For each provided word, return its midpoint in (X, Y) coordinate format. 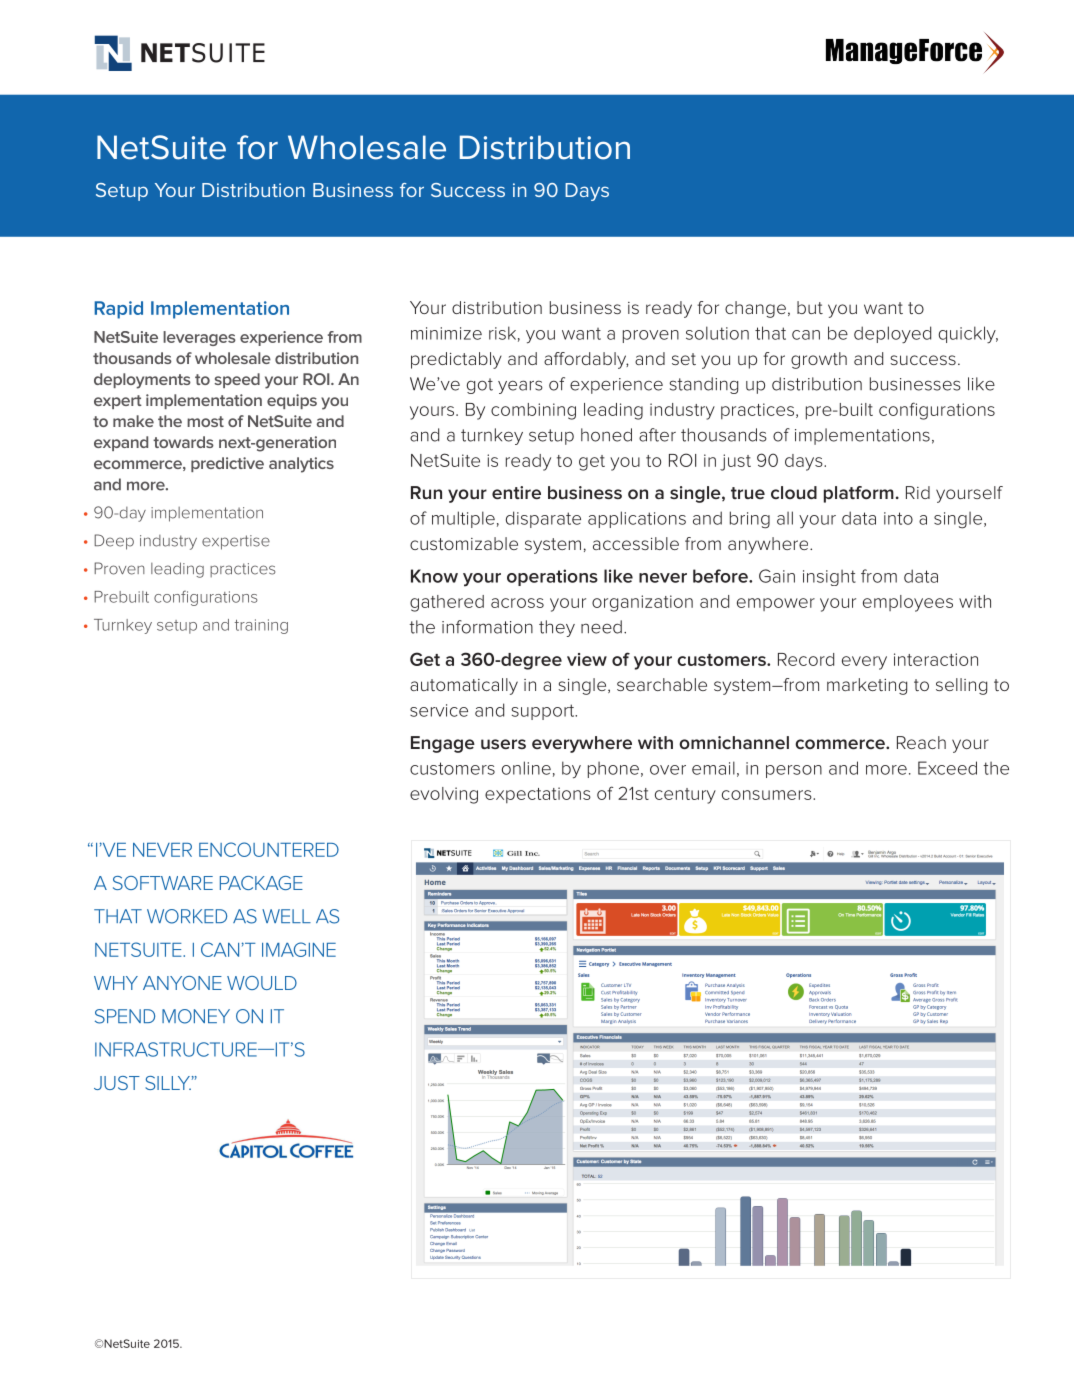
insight (829, 578)
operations (552, 577)
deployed (892, 335)
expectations (538, 795)
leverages (199, 338)
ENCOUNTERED (269, 849)
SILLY (168, 1083)
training (261, 626)
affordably (586, 360)
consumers (768, 795)
